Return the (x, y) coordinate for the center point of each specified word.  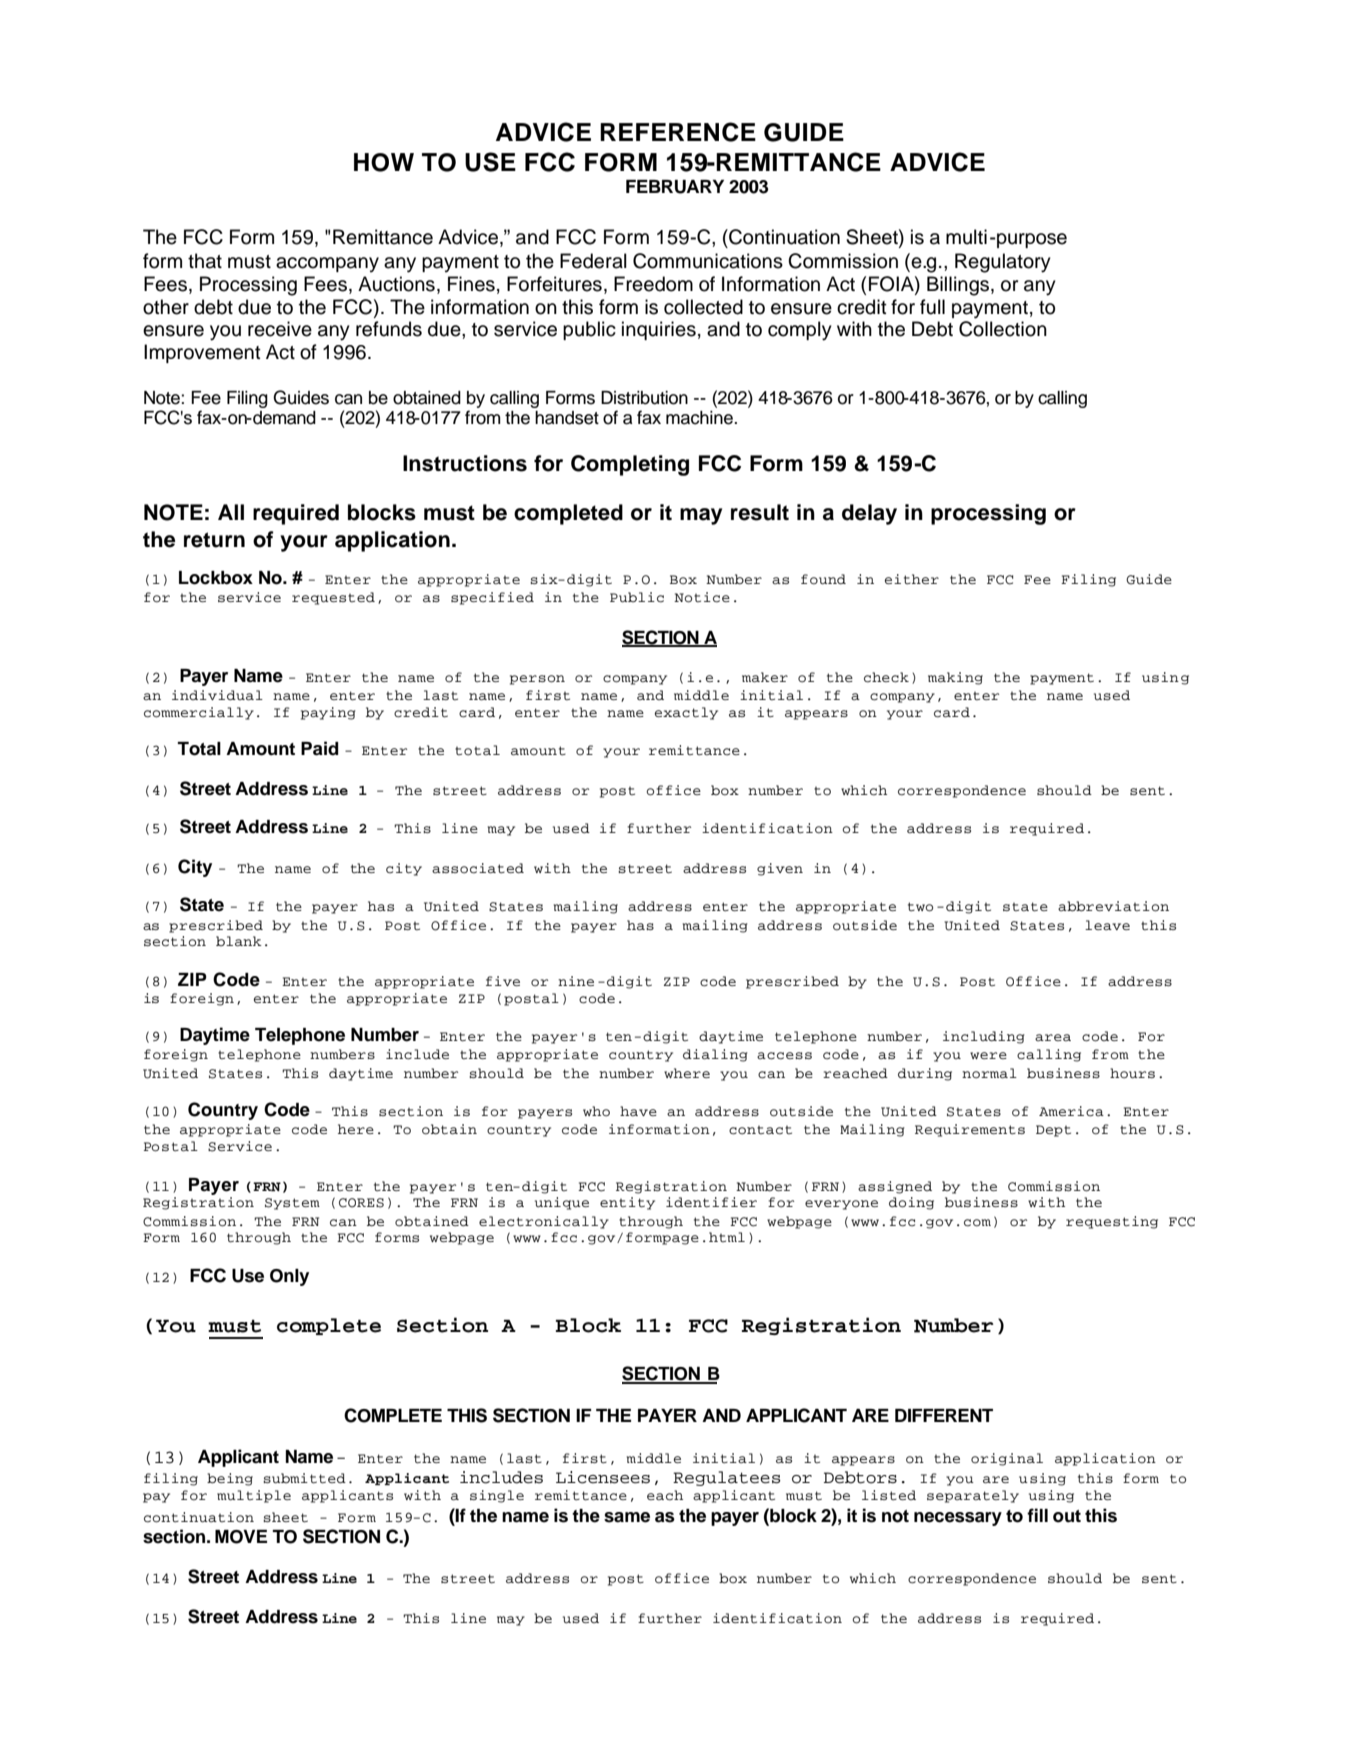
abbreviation (1113, 906)
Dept (1053, 1131)
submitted (304, 1478)
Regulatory (1003, 263)
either (912, 579)
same (627, 1517)
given (780, 869)
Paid (320, 748)
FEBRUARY (675, 187)
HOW (384, 162)
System (292, 1204)
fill (1037, 1515)
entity (627, 1203)
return (214, 540)
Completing (630, 465)
